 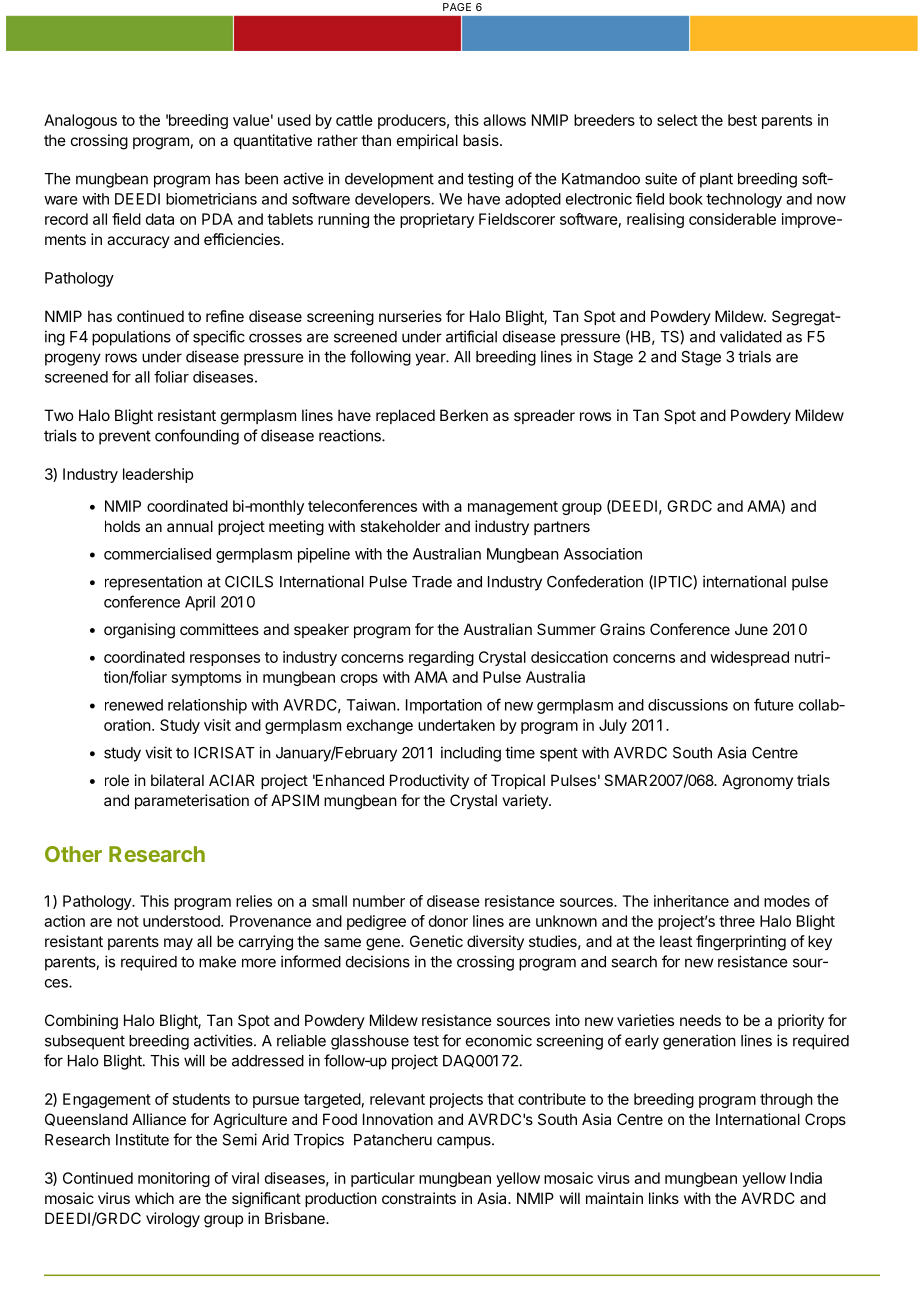 I want to click on best, so click(x=742, y=120).
